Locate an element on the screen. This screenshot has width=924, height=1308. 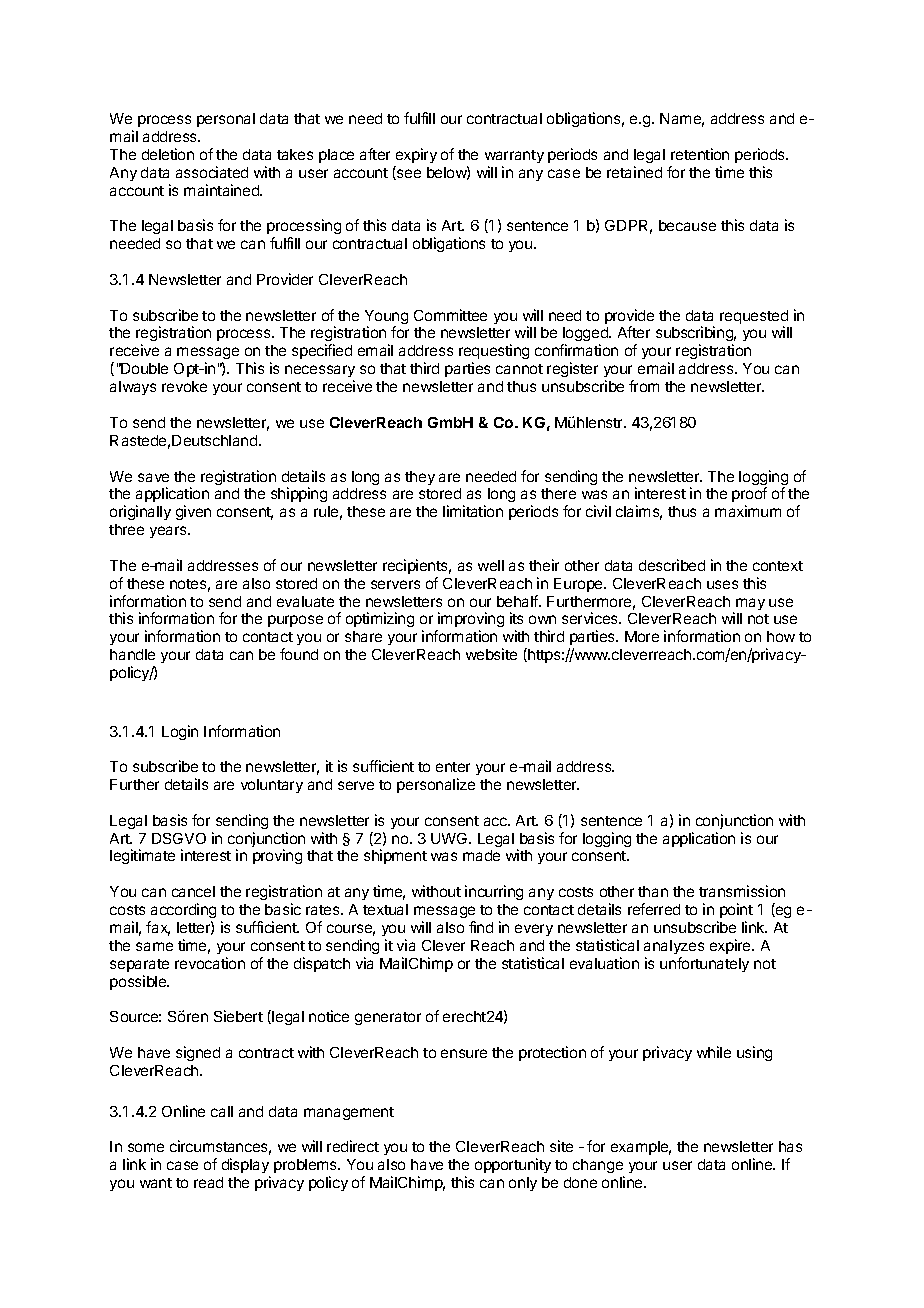
opportunity is located at coordinates (513, 1165).
